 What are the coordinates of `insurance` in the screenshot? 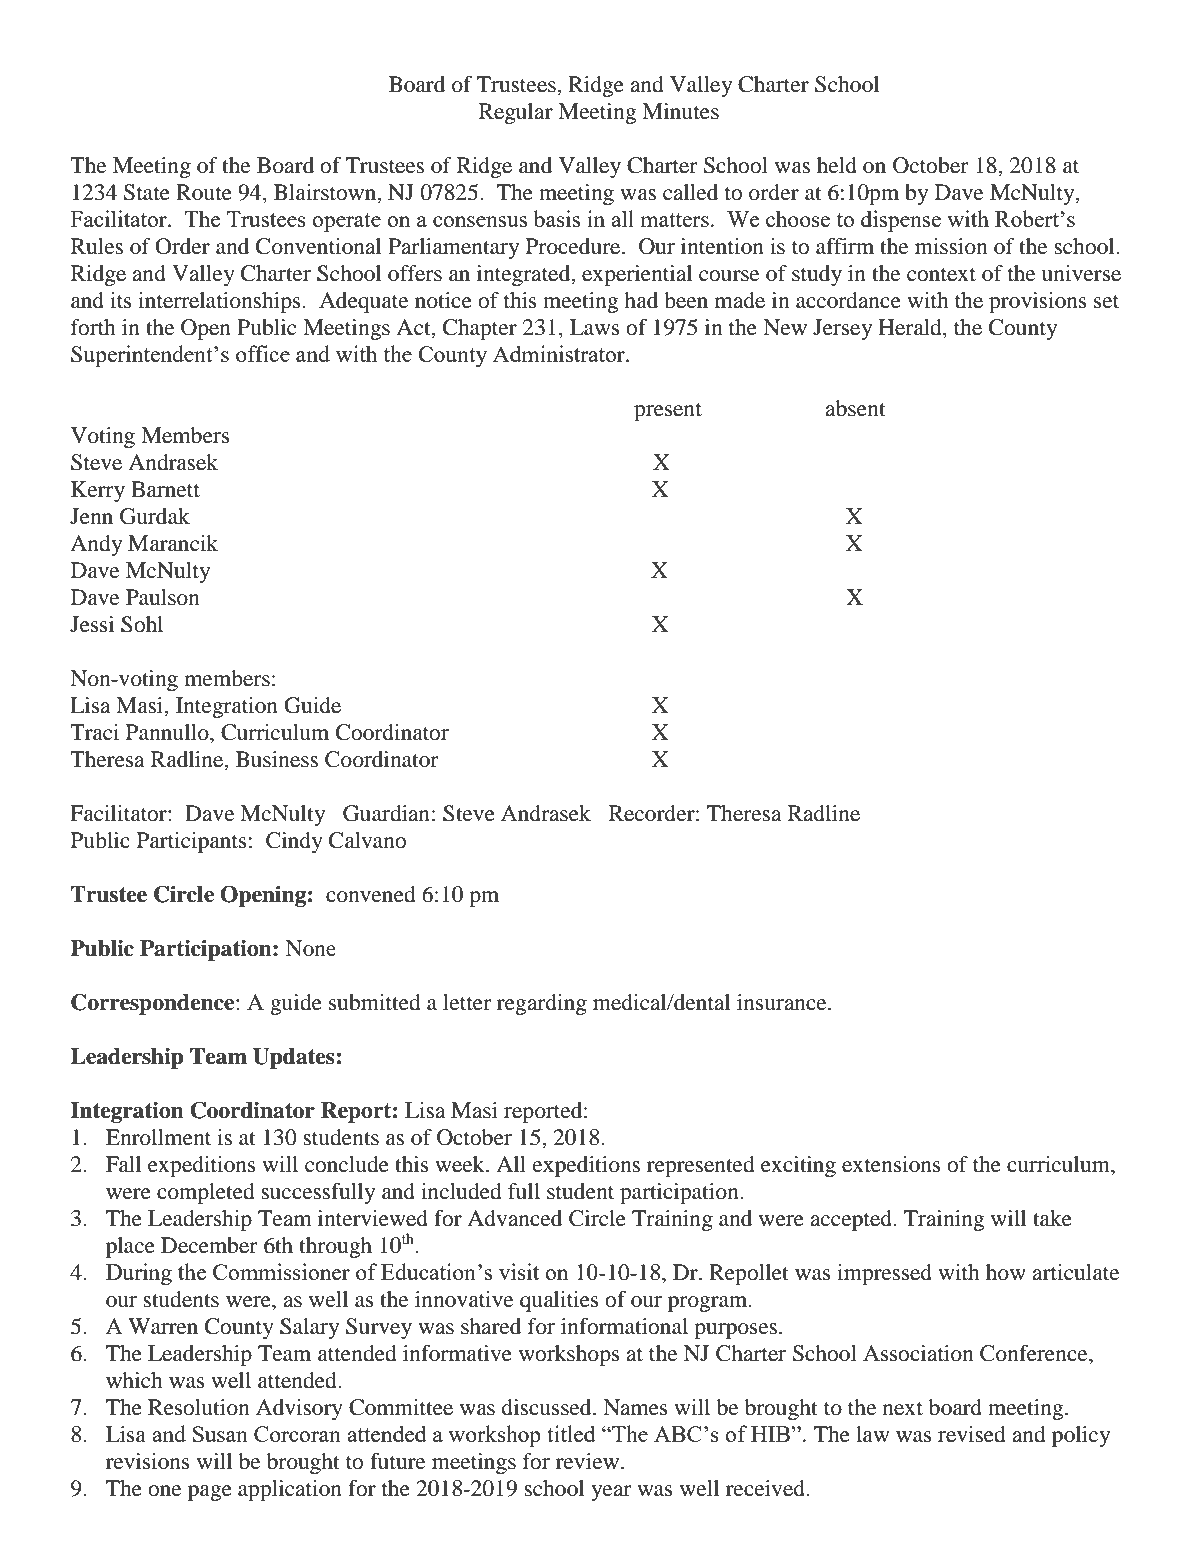 It's located at (783, 1002).
